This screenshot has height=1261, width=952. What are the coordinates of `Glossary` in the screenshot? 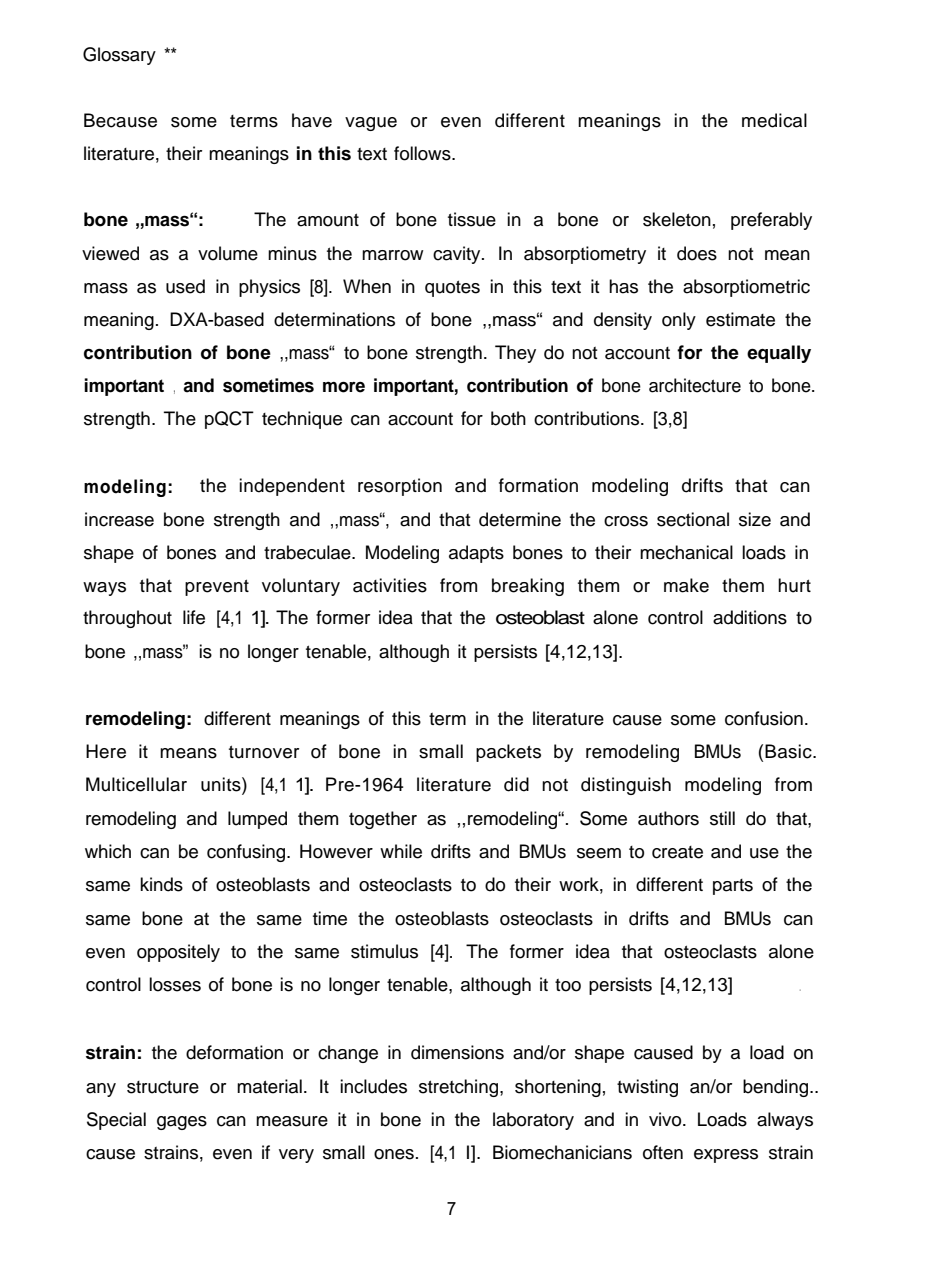 It's located at (119, 56).
